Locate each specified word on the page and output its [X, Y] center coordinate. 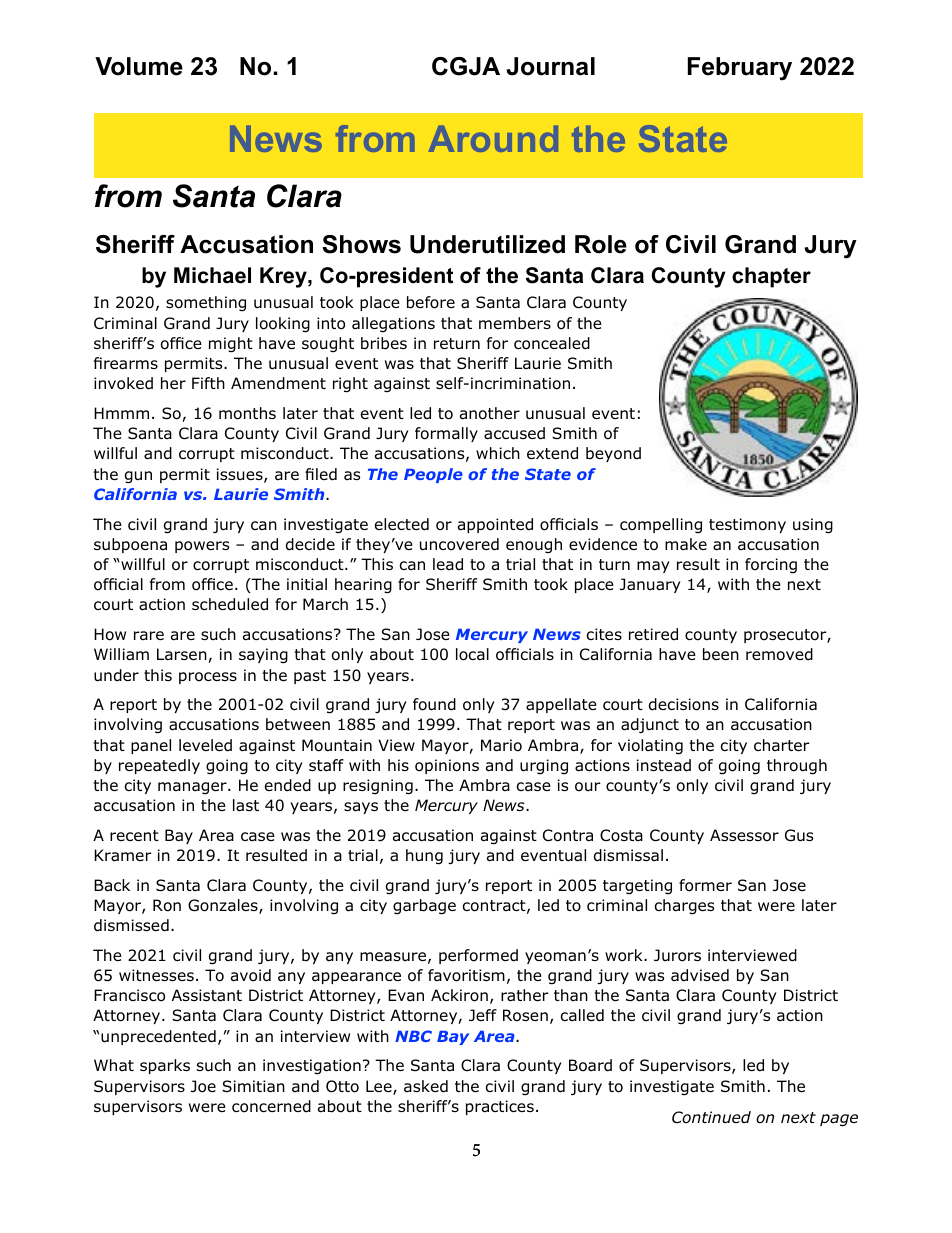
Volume [139, 66]
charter [782, 745]
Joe [203, 1086]
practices [500, 1107]
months [247, 413]
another [490, 413]
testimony [747, 525]
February [740, 69]
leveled [205, 745]
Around [493, 138]
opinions [447, 766]
